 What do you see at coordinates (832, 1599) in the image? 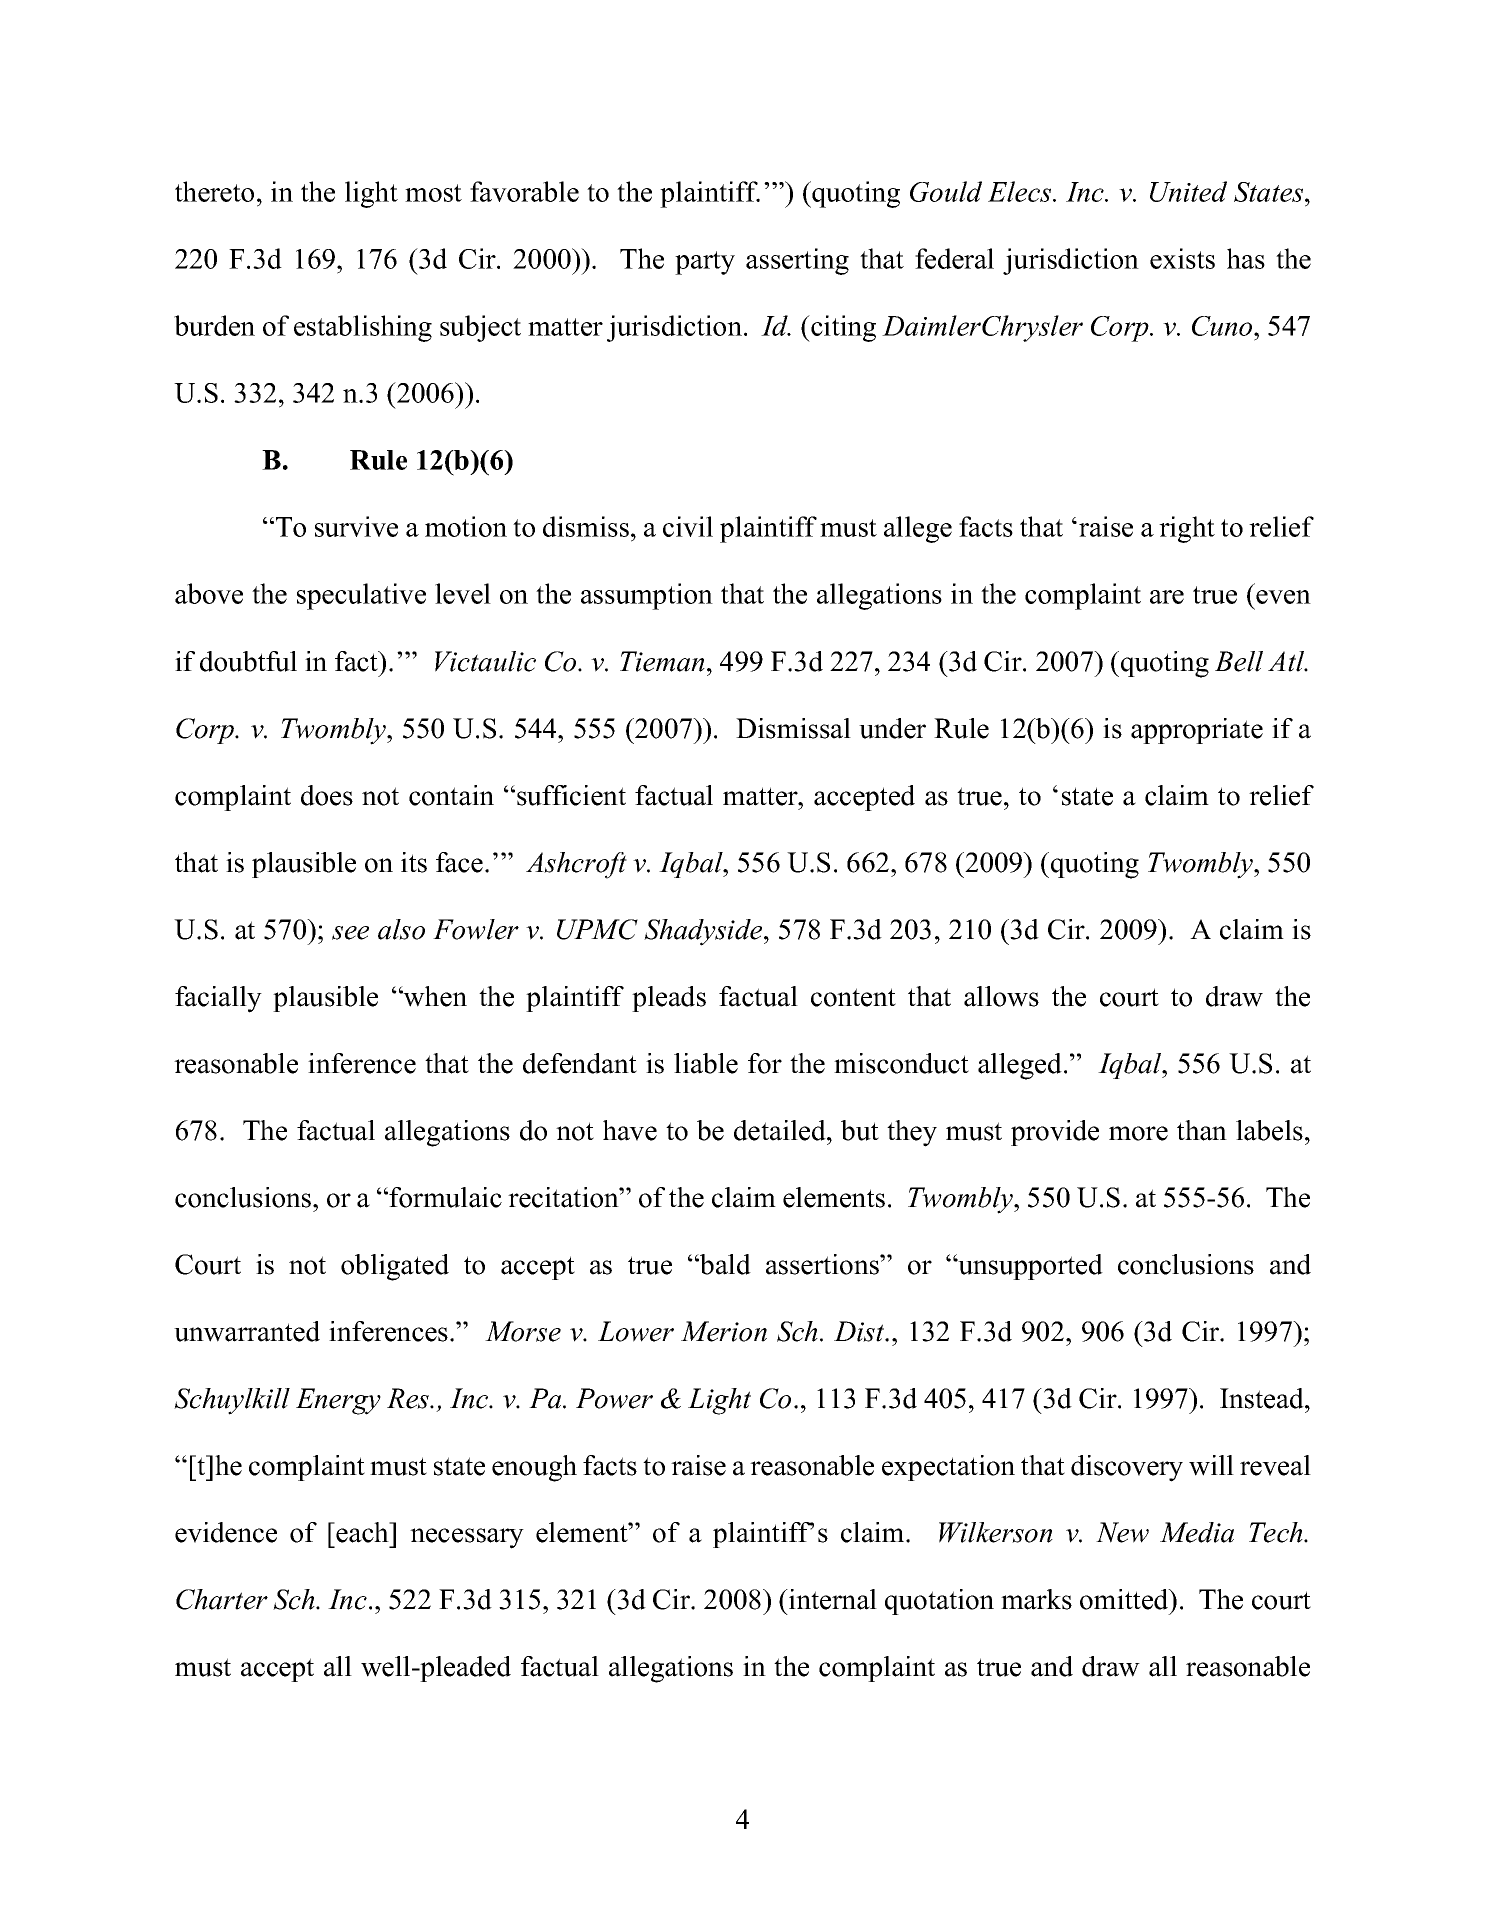
I see `internal` at bounding box center [832, 1599].
